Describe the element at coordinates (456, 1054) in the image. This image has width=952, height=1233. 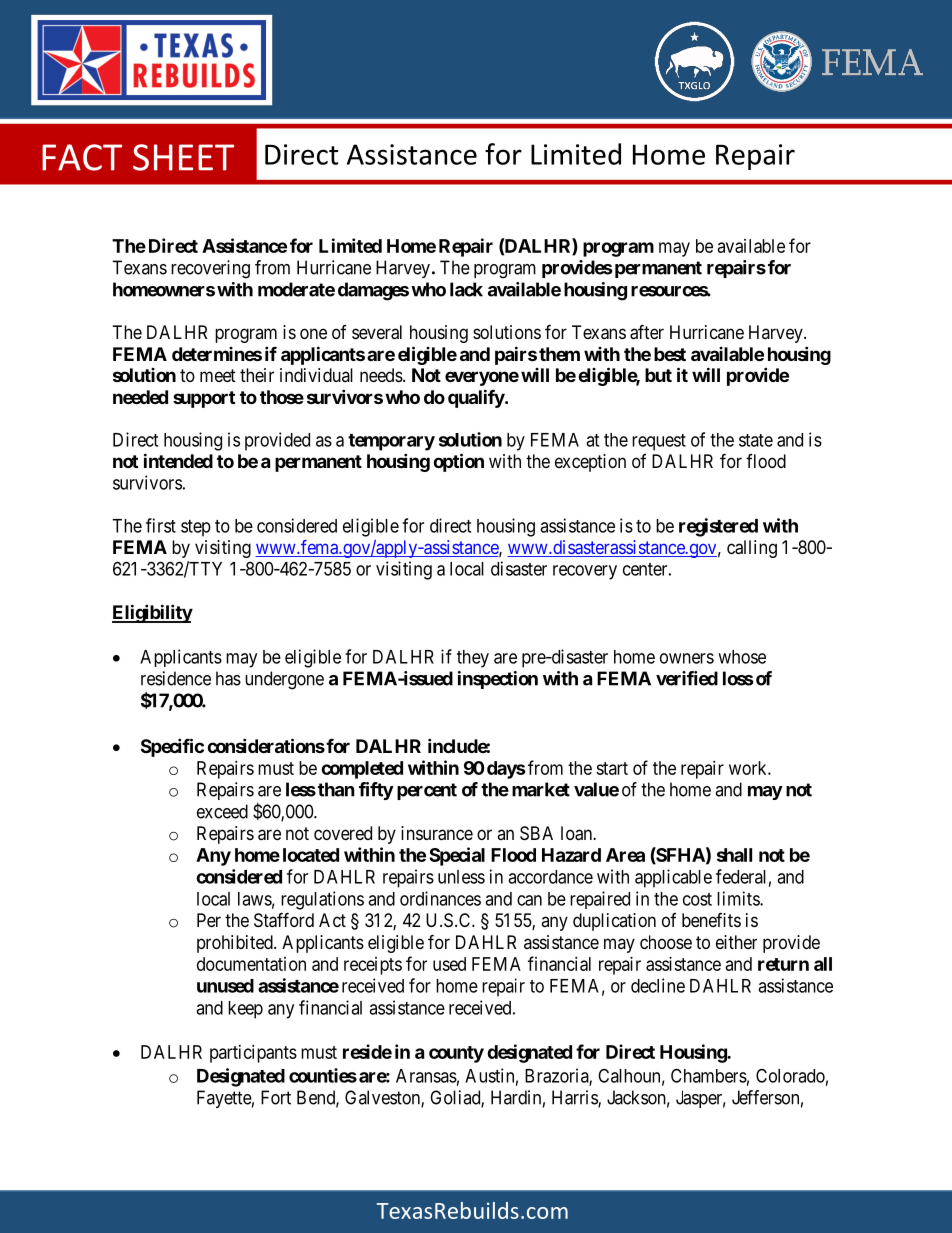
I see `county` at that location.
